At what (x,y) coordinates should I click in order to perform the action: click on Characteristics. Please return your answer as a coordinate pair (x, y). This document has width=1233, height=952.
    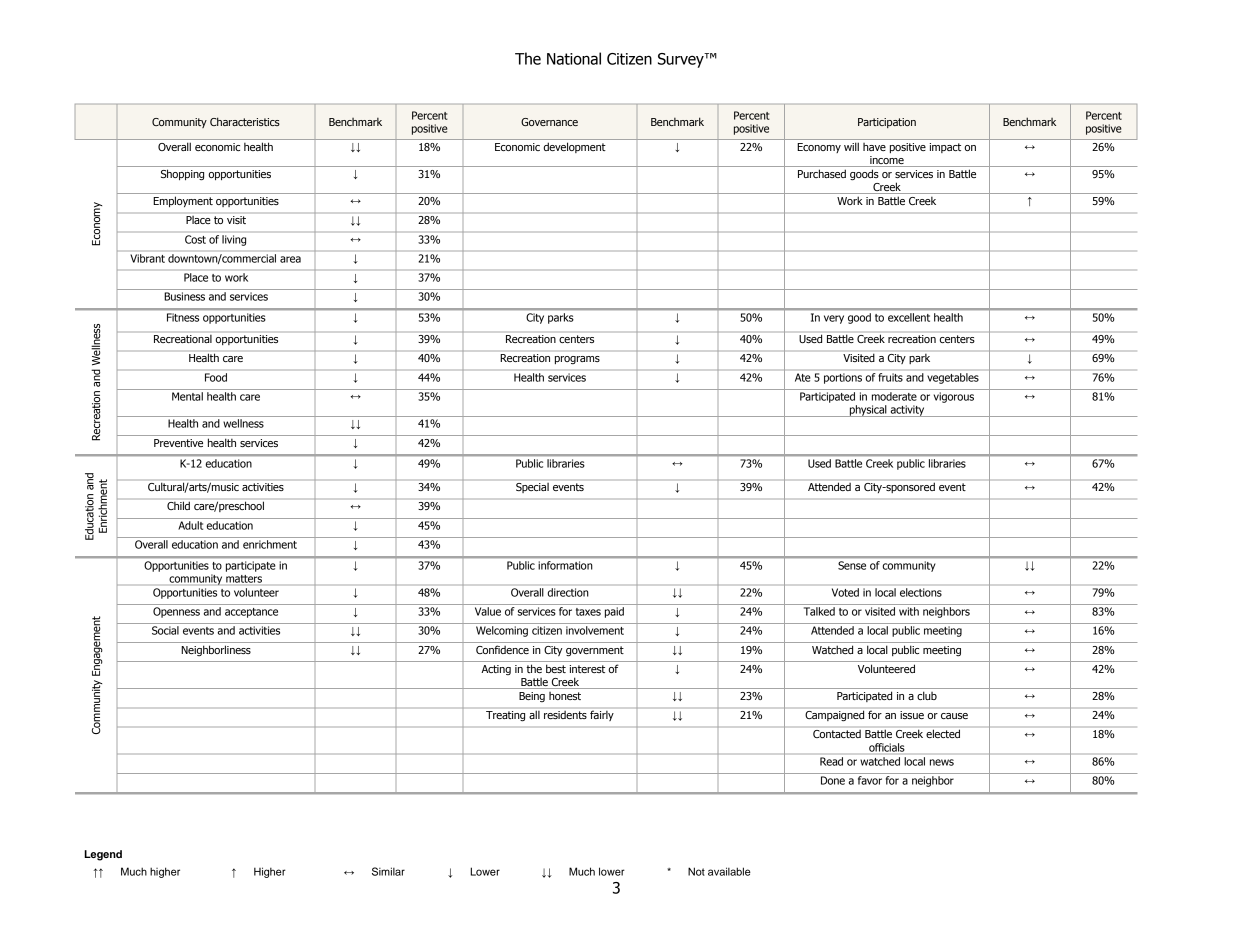
    Looking at the image, I should click on (245, 121).
